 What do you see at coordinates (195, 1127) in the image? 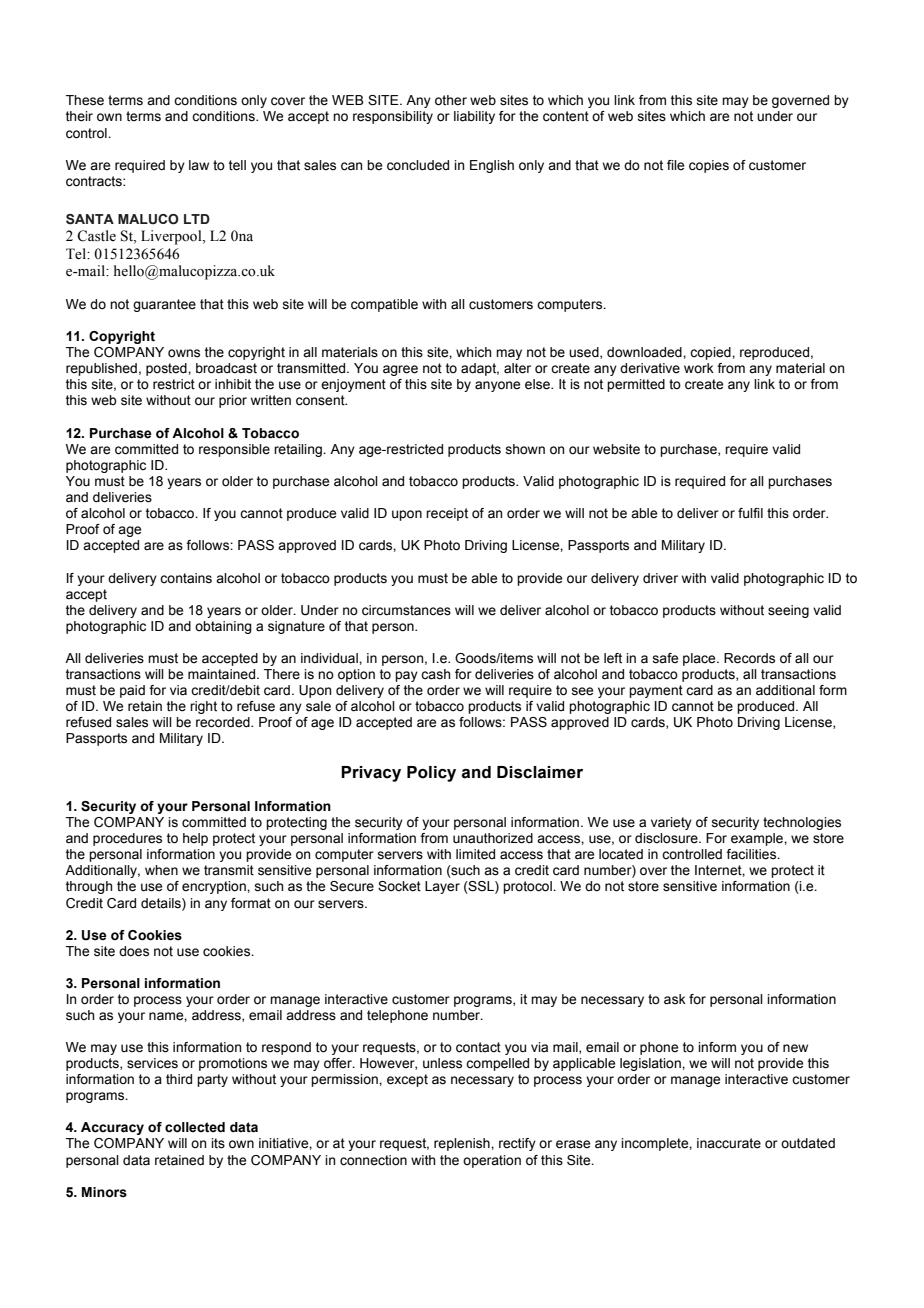
I see `collected` at bounding box center [195, 1127].
